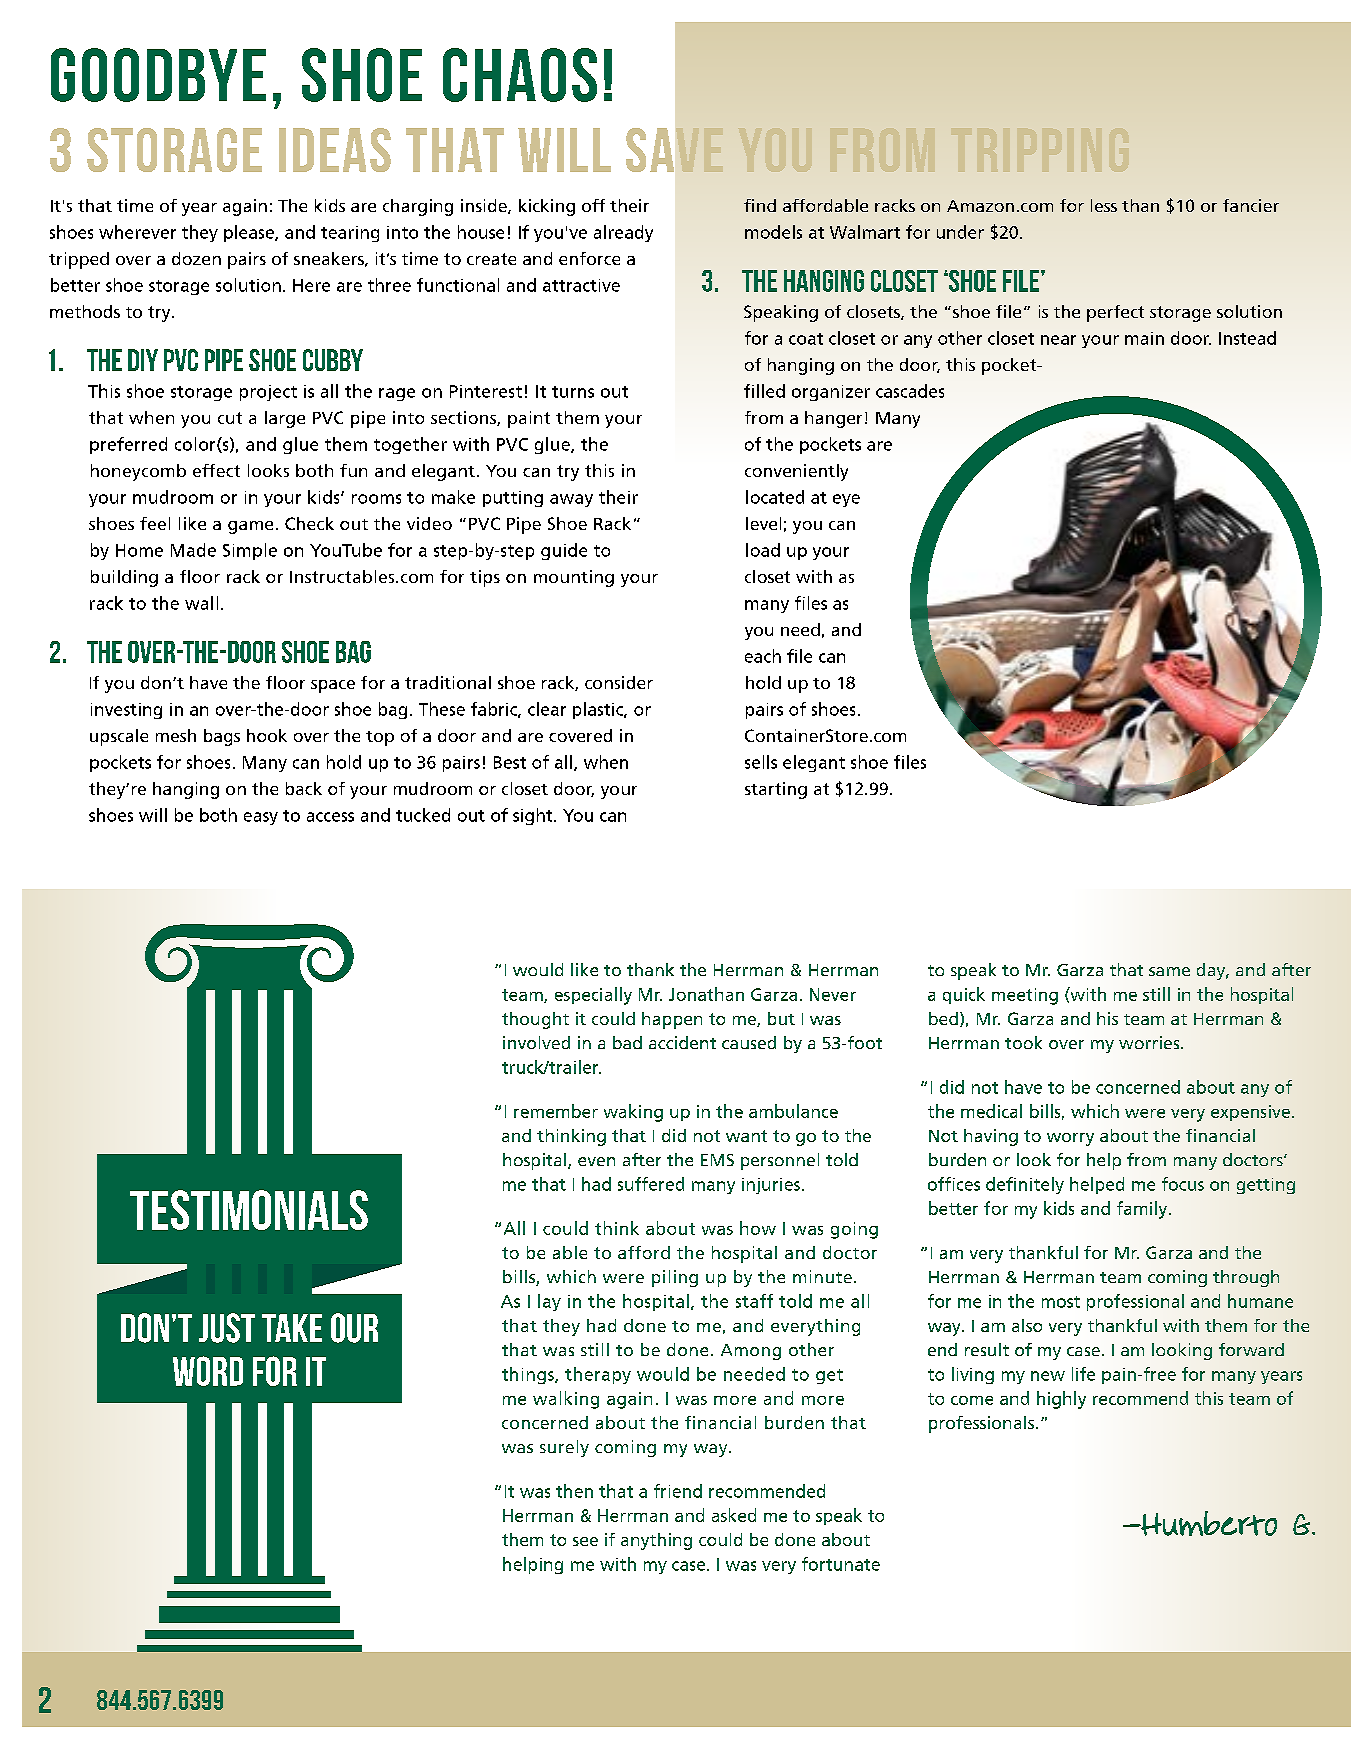  Describe the element at coordinates (1183, 1184) in the screenshot. I see `focus` at that location.
